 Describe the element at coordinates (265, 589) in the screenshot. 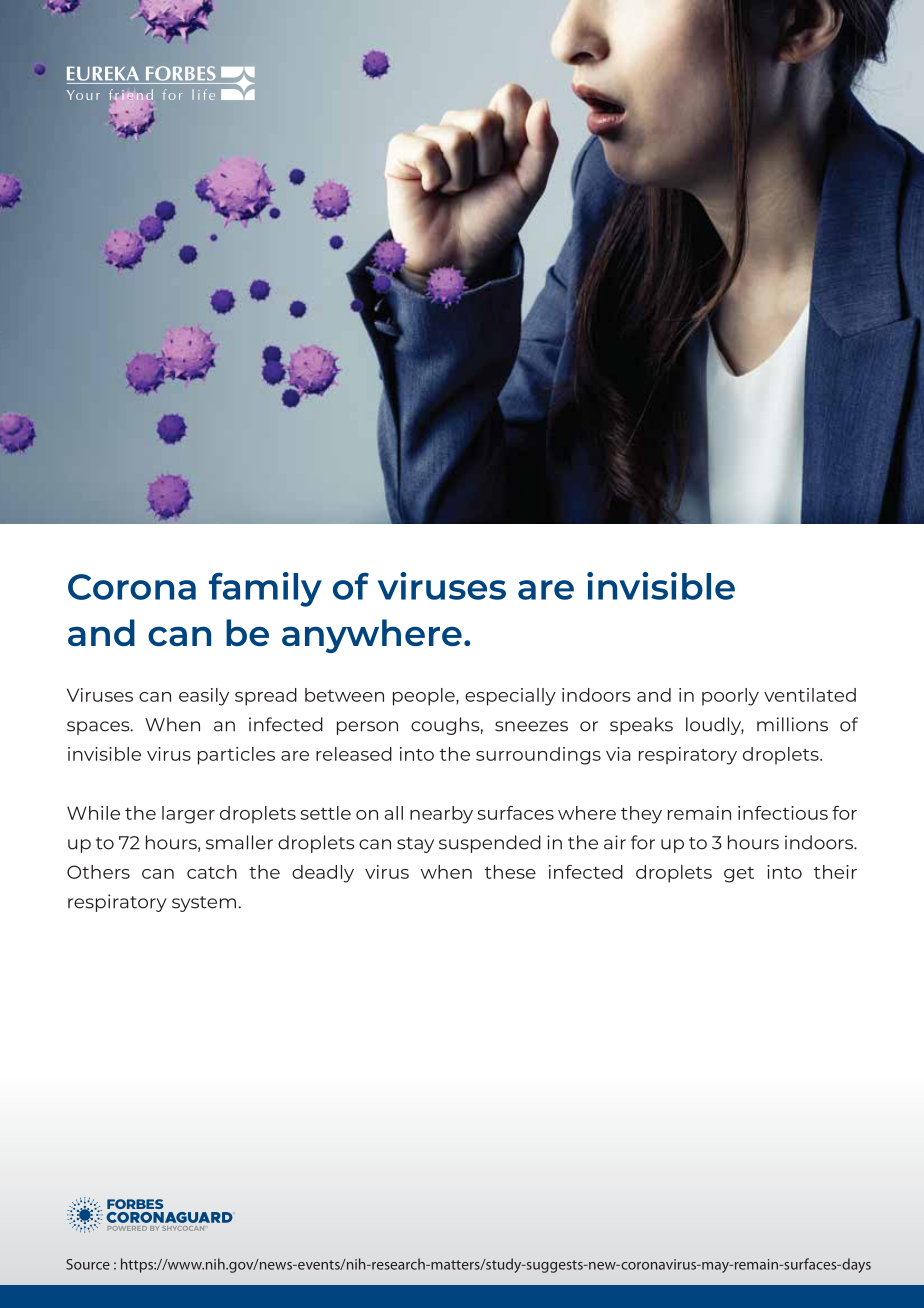

I see `family` at that location.
